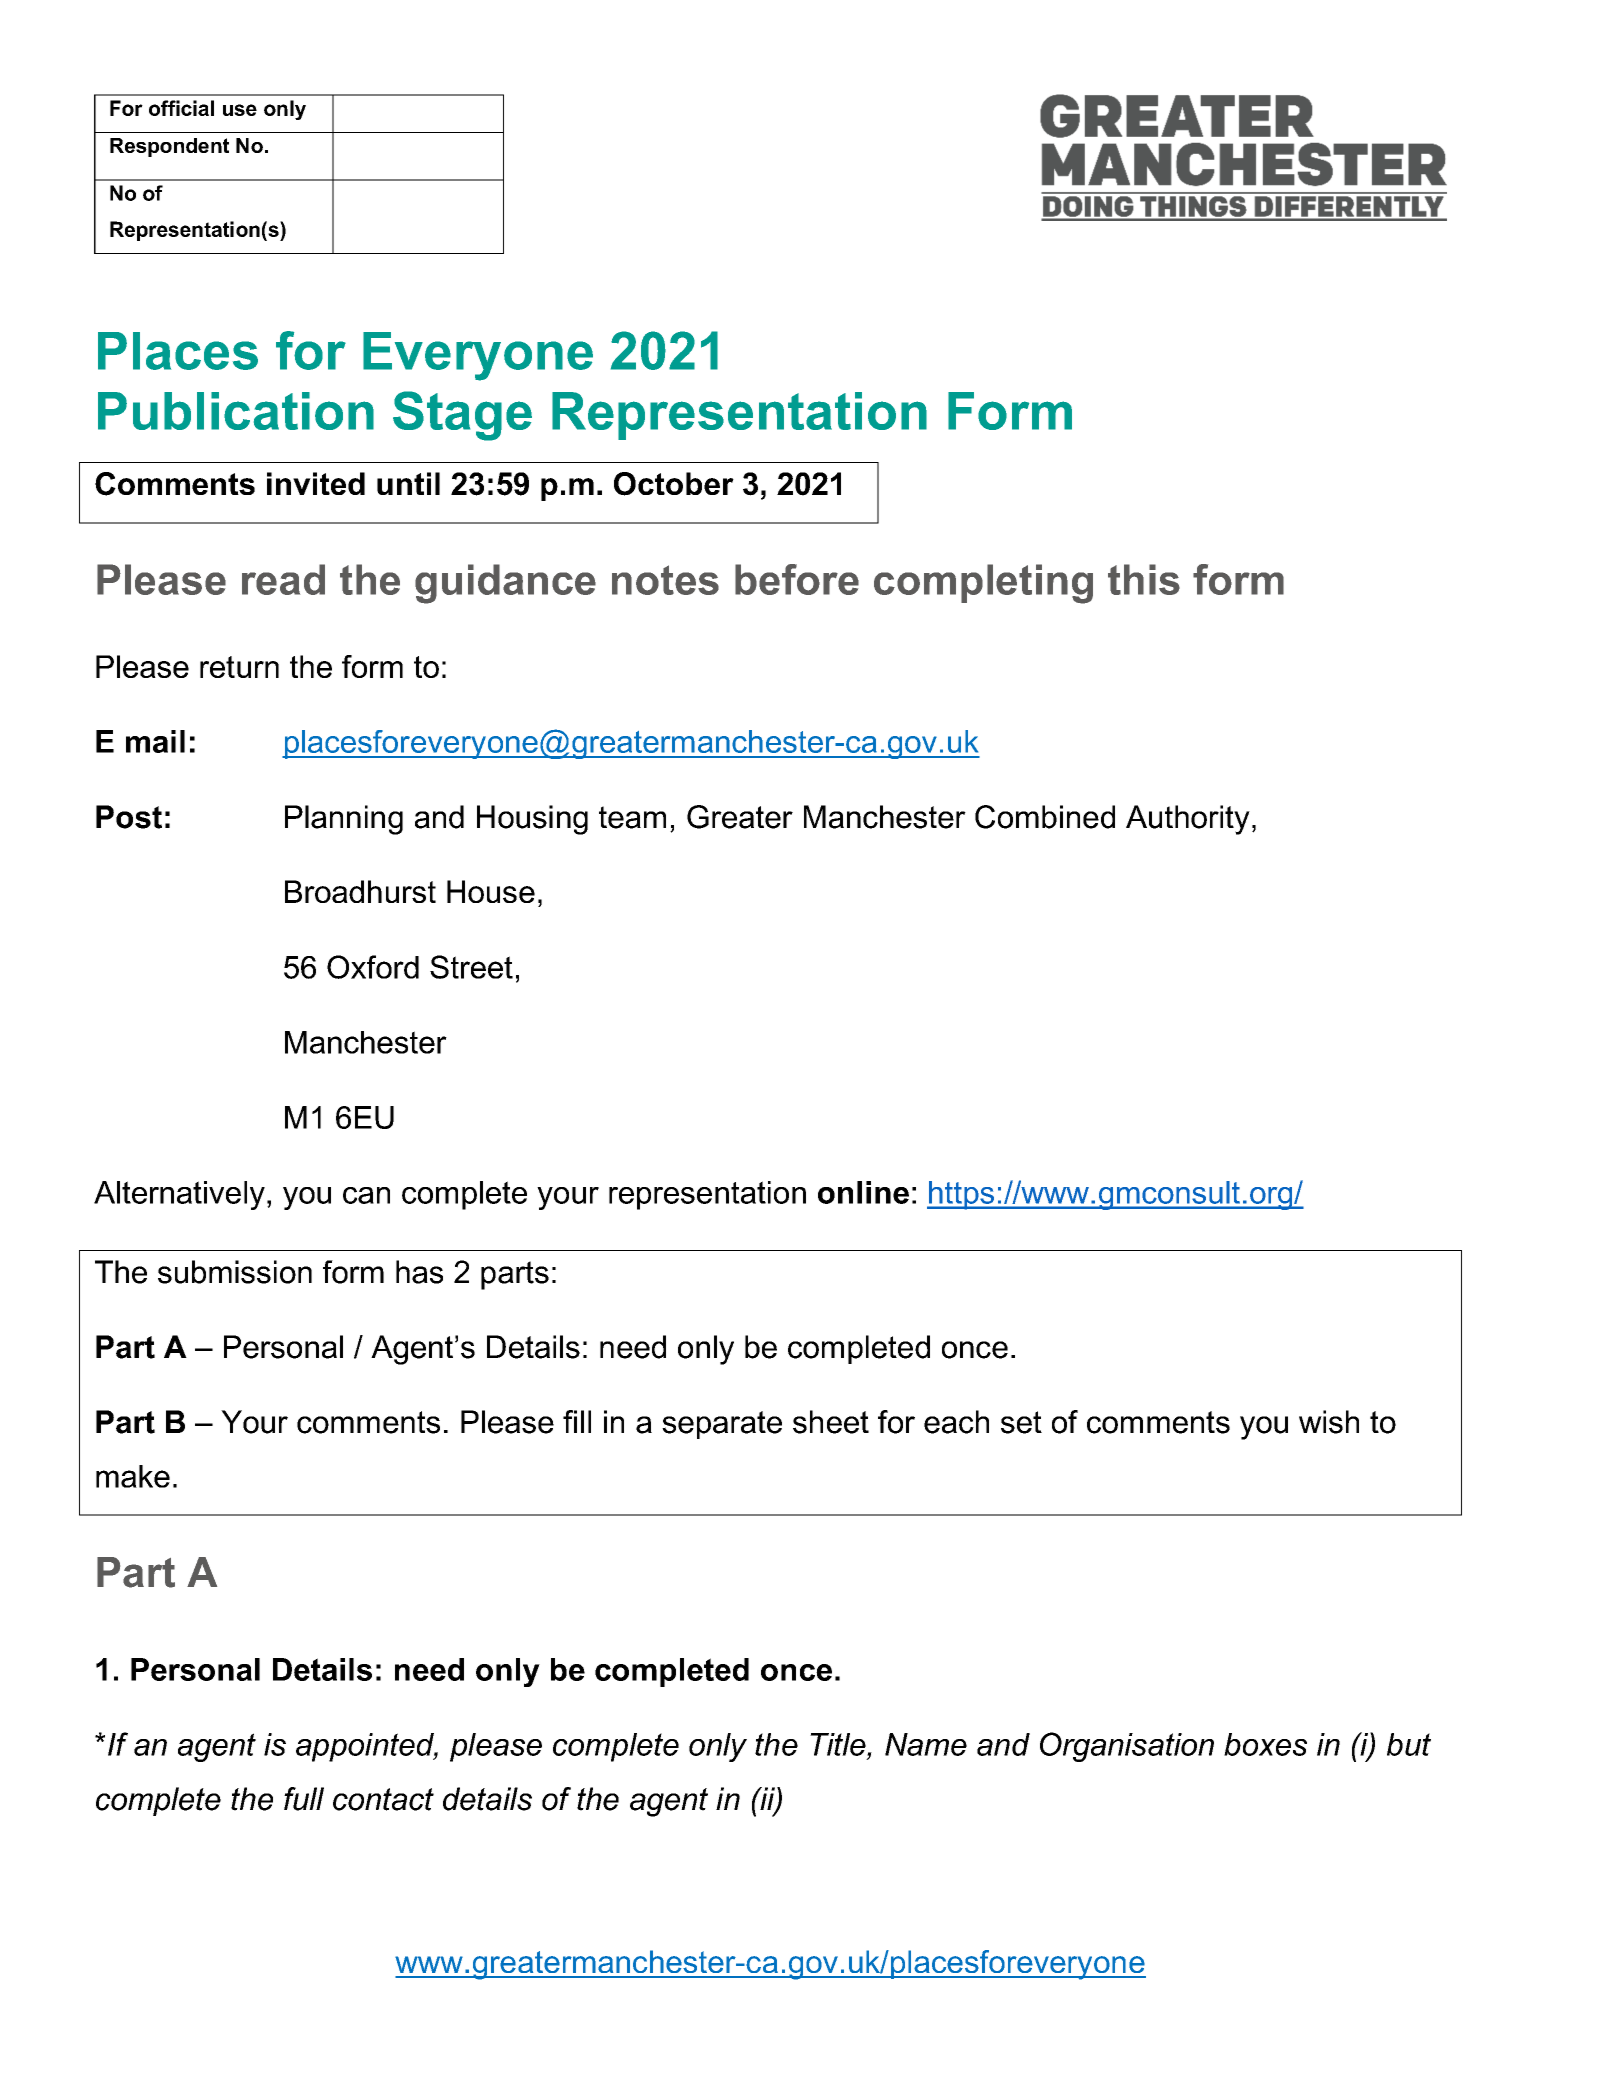  I want to click on Title, so click(839, 1744).
